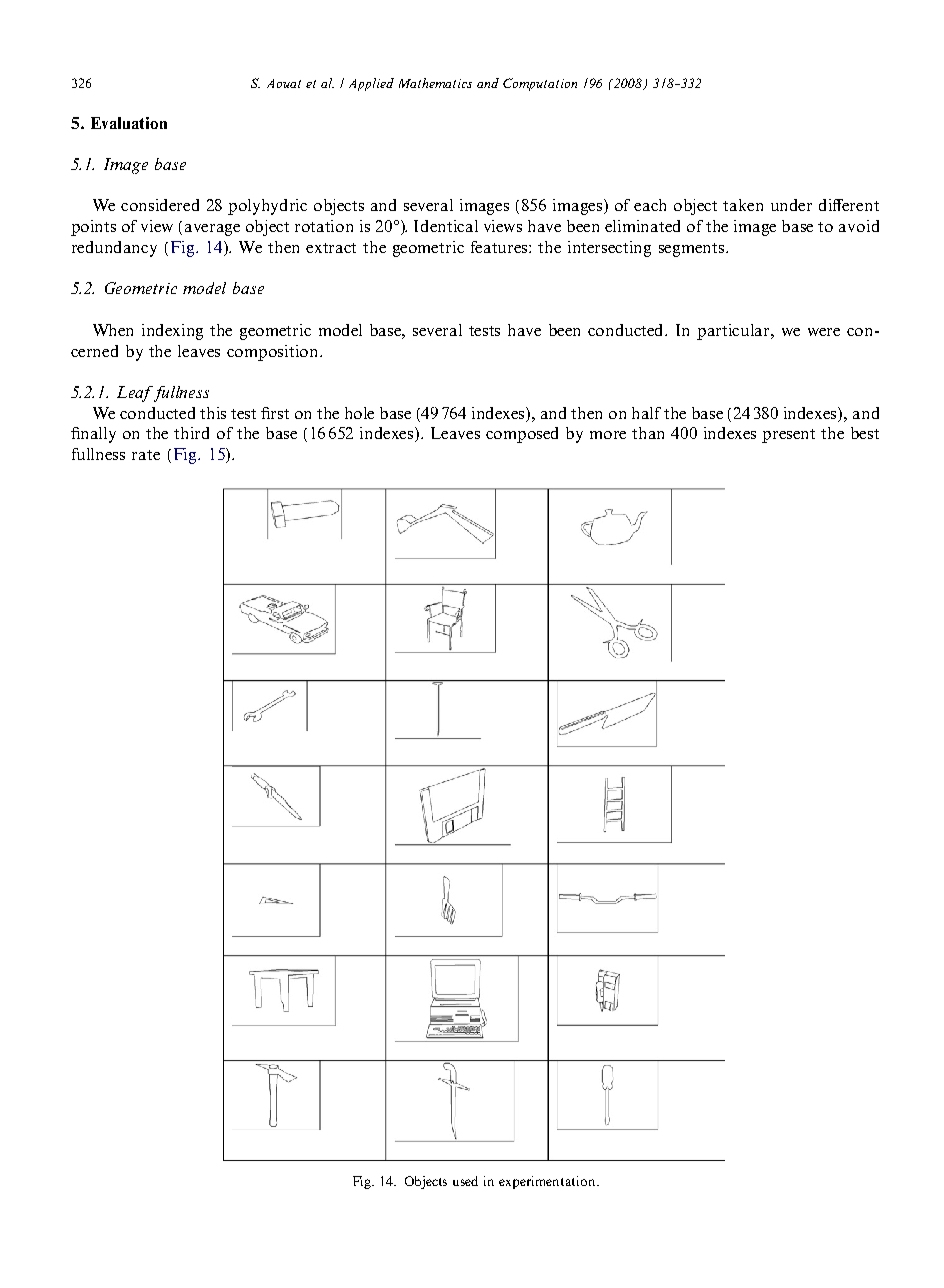 This page has width=944, height=1288. What do you see at coordinates (791, 205) in the page?
I see `under` at bounding box center [791, 205].
